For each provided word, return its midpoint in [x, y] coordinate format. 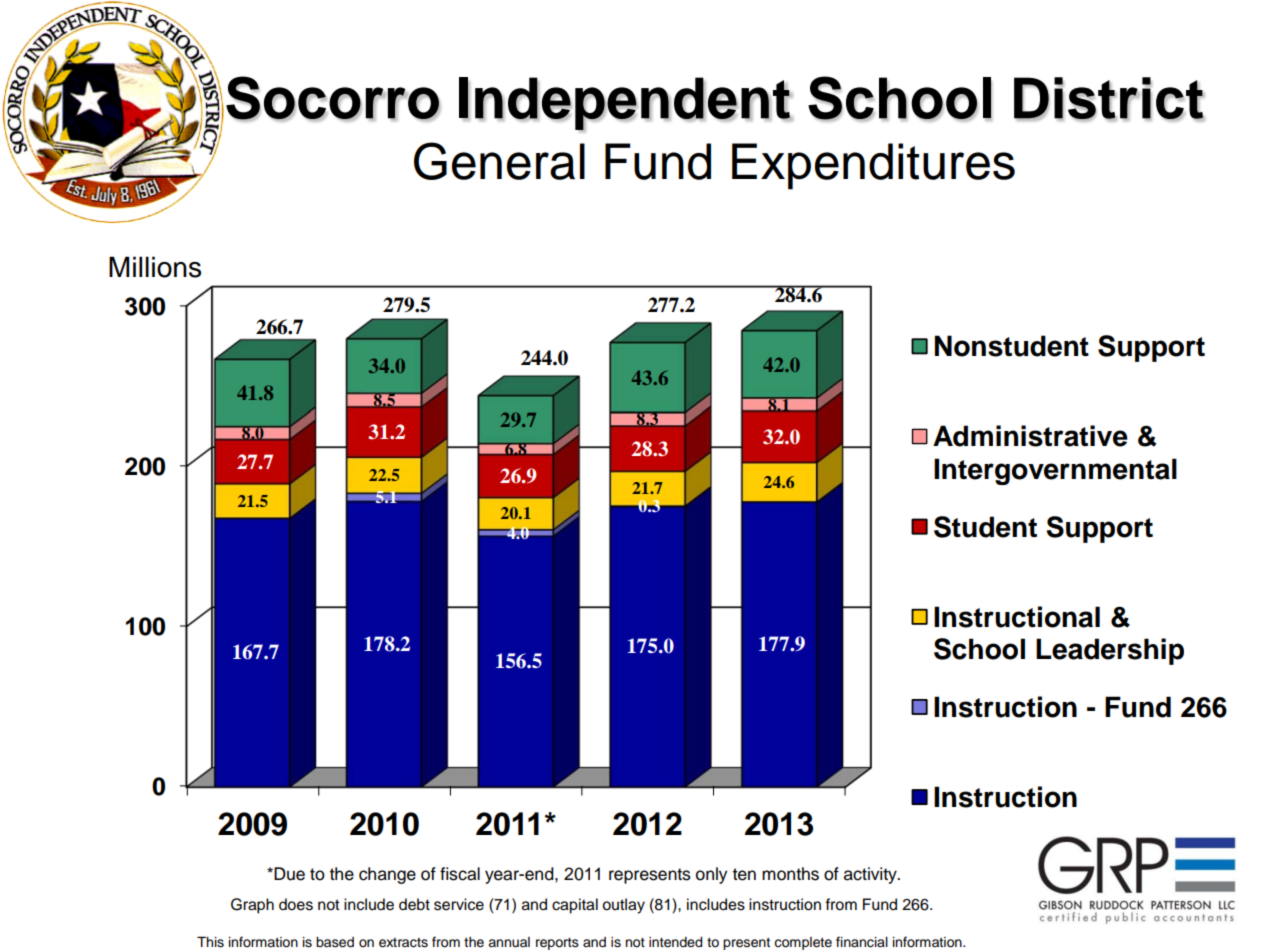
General [499, 161]
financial [862, 942]
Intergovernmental [1055, 471]
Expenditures [873, 166]
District [1109, 99]
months [790, 874]
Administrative [1030, 436]
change [387, 875]
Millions [155, 267]
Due [288, 874]
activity [871, 875]
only [711, 875]
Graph [252, 906]
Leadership [1110, 651]
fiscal [460, 874]
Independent [625, 104]
